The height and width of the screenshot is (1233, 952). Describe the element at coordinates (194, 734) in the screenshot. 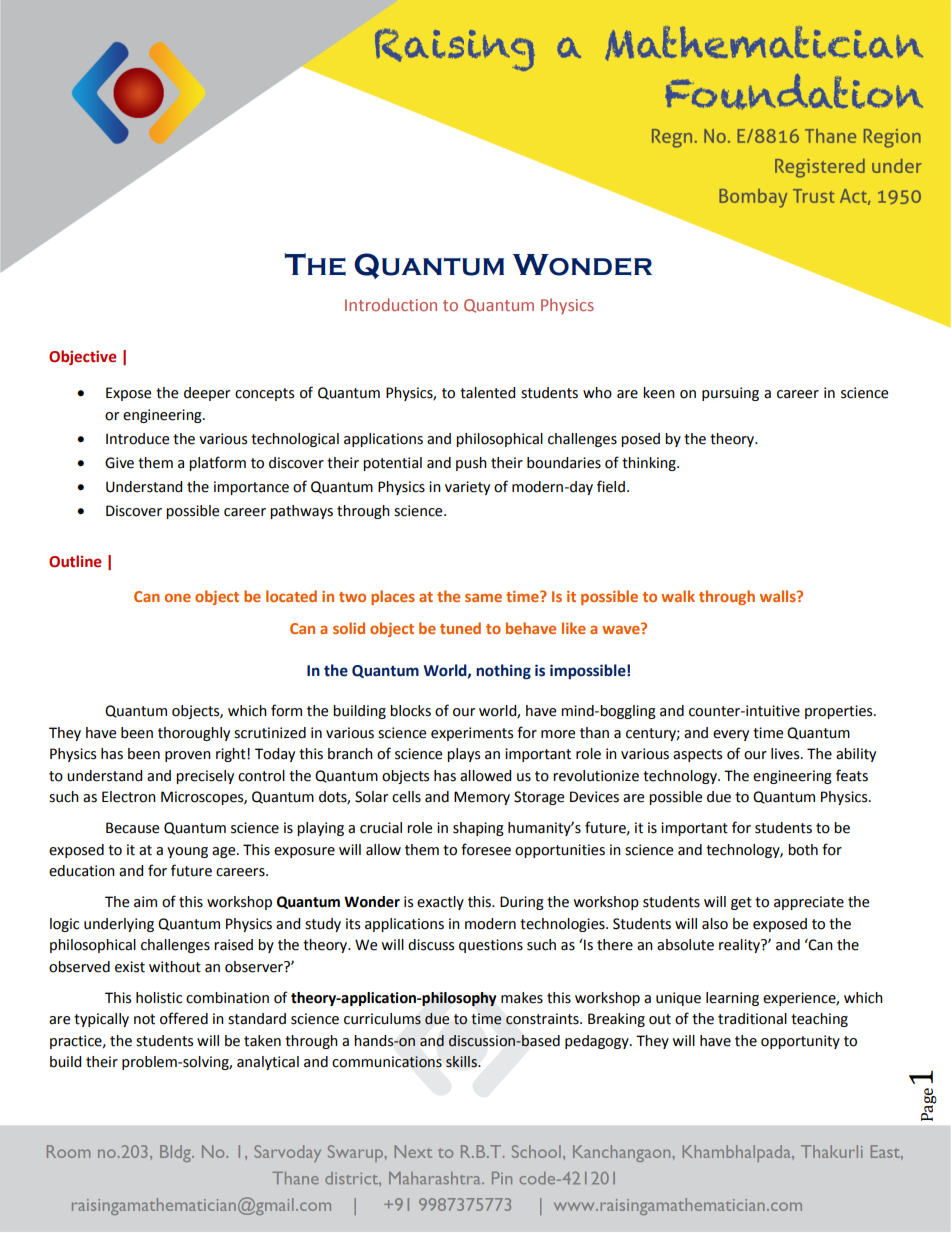

I see `thoroughly` at that location.
